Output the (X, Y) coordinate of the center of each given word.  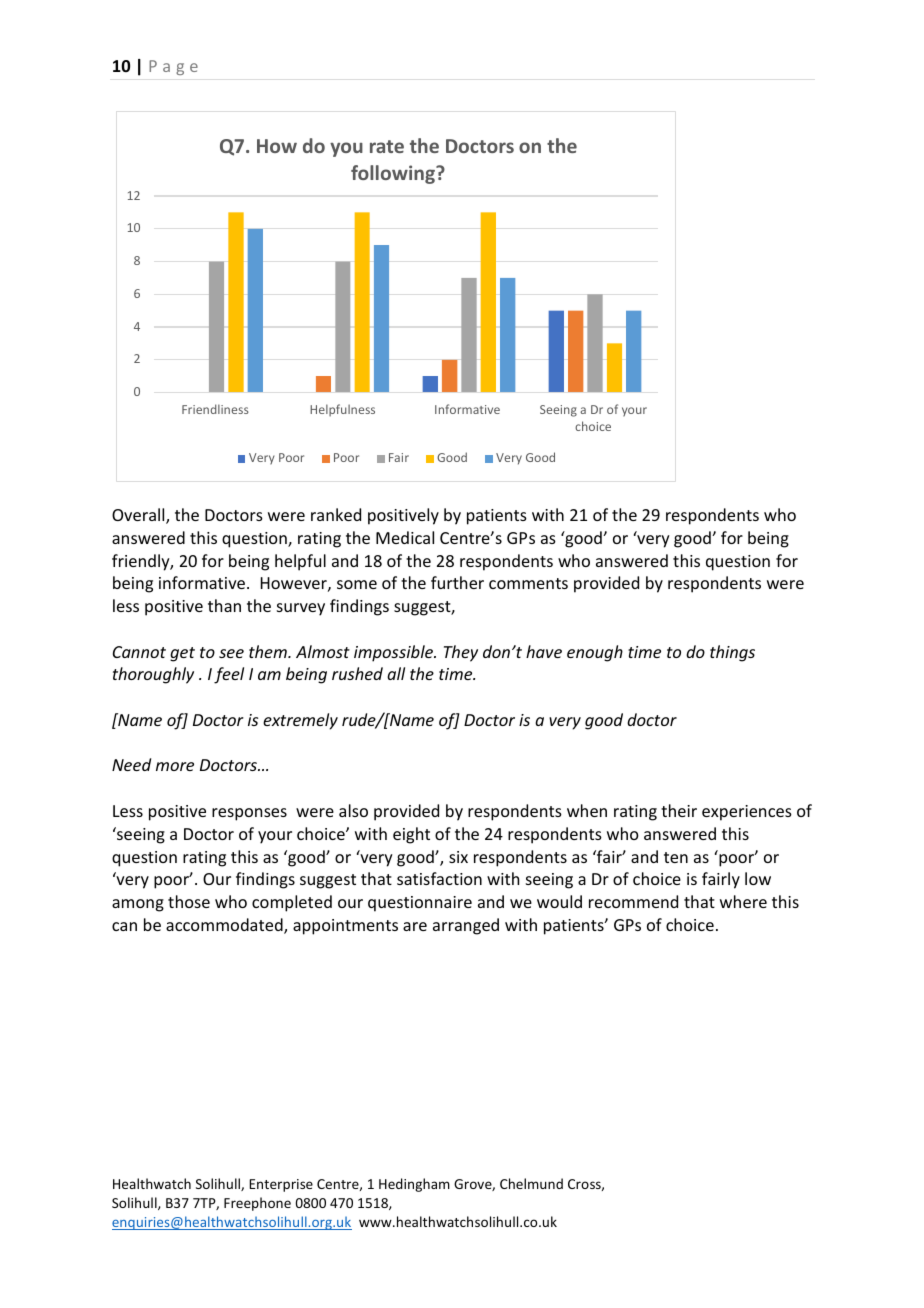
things (732, 653)
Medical (405, 537)
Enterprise (281, 1185)
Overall (139, 516)
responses (249, 814)
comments (528, 583)
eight (411, 835)
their (679, 810)
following (394, 174)
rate (387, 146)
